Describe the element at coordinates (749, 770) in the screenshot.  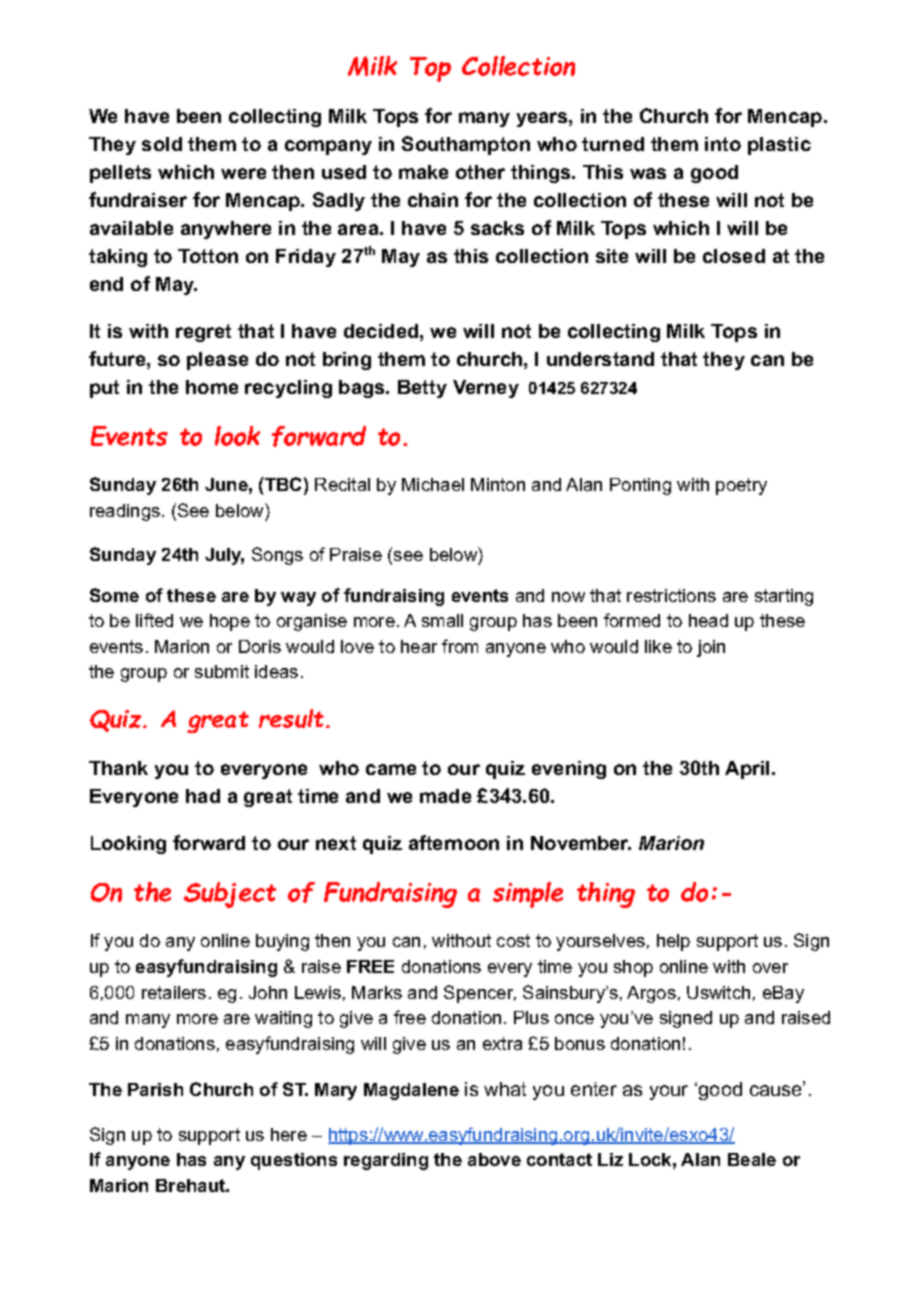
I see `April` at that location.
